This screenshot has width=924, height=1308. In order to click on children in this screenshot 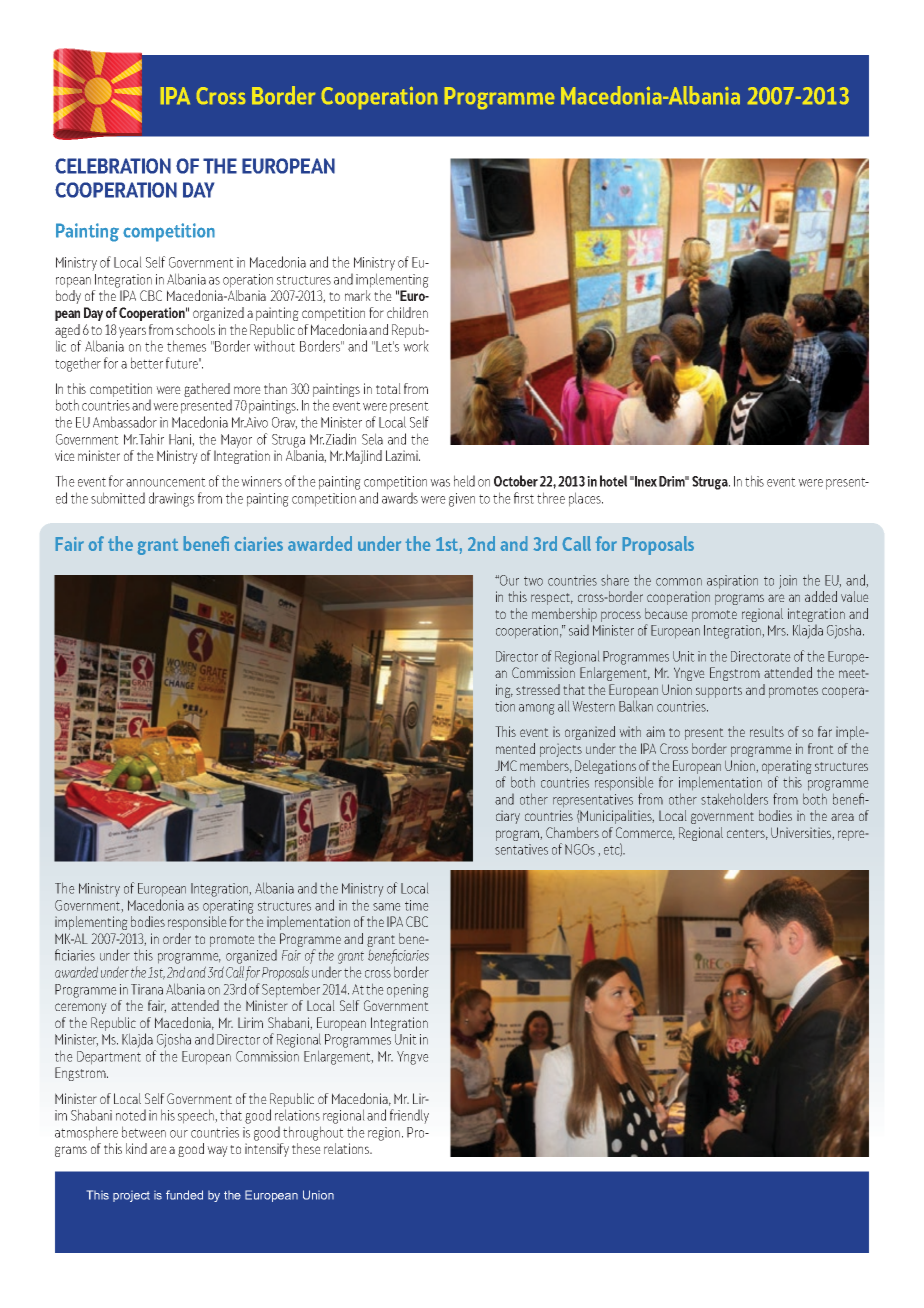, I will do `click(407, 312)`.
